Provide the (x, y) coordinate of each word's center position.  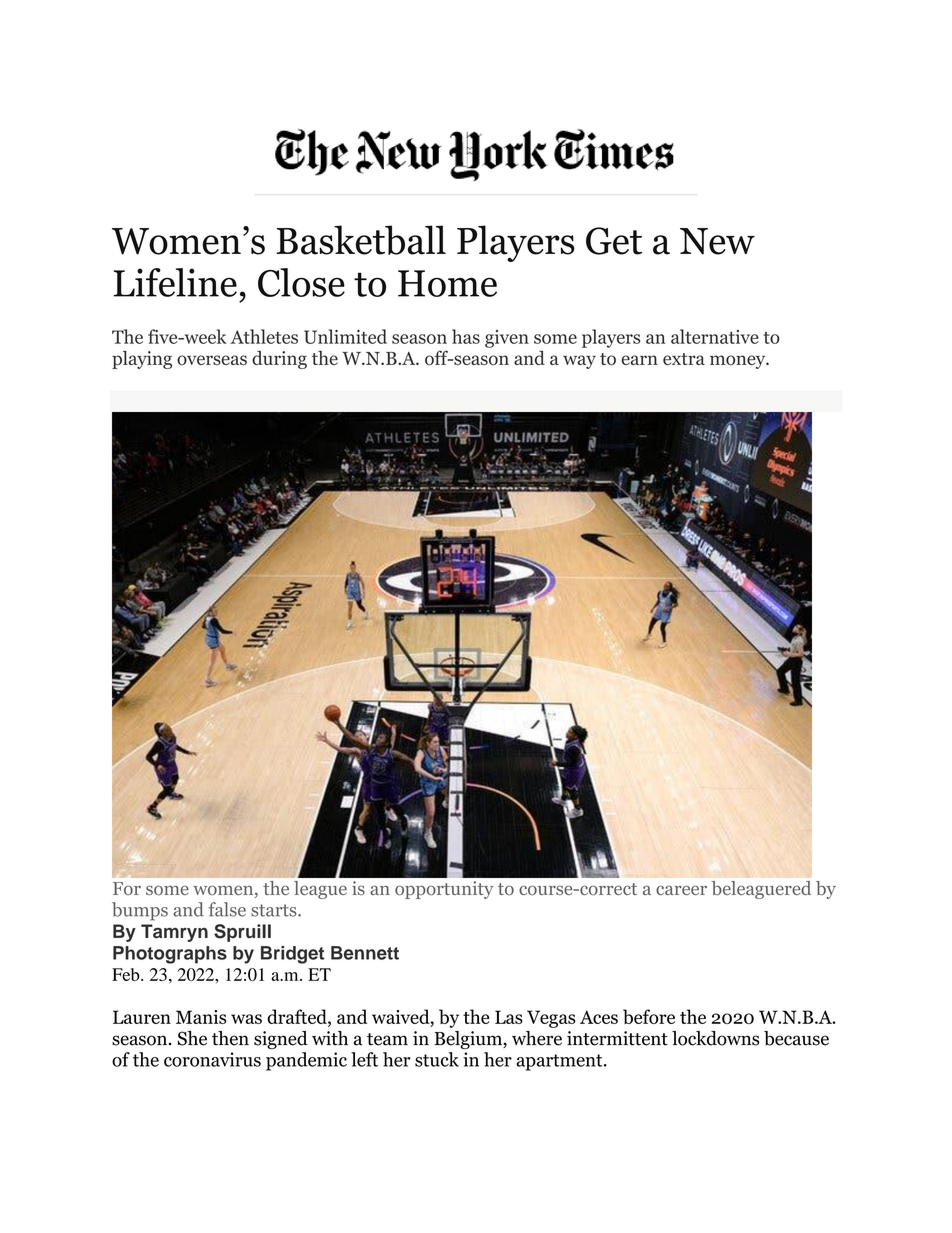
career (681, 890)
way (579, 362)
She (192, 1038)
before (649, 1016)
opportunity (444, 890)
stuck (437, 1059)
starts (275, 910)
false (227, 909)
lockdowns (715, 1038)
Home (447, 283)
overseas (212, 360)
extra (684, 359)
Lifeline (175, 282)
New (717, 241)
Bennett (365, 953)
